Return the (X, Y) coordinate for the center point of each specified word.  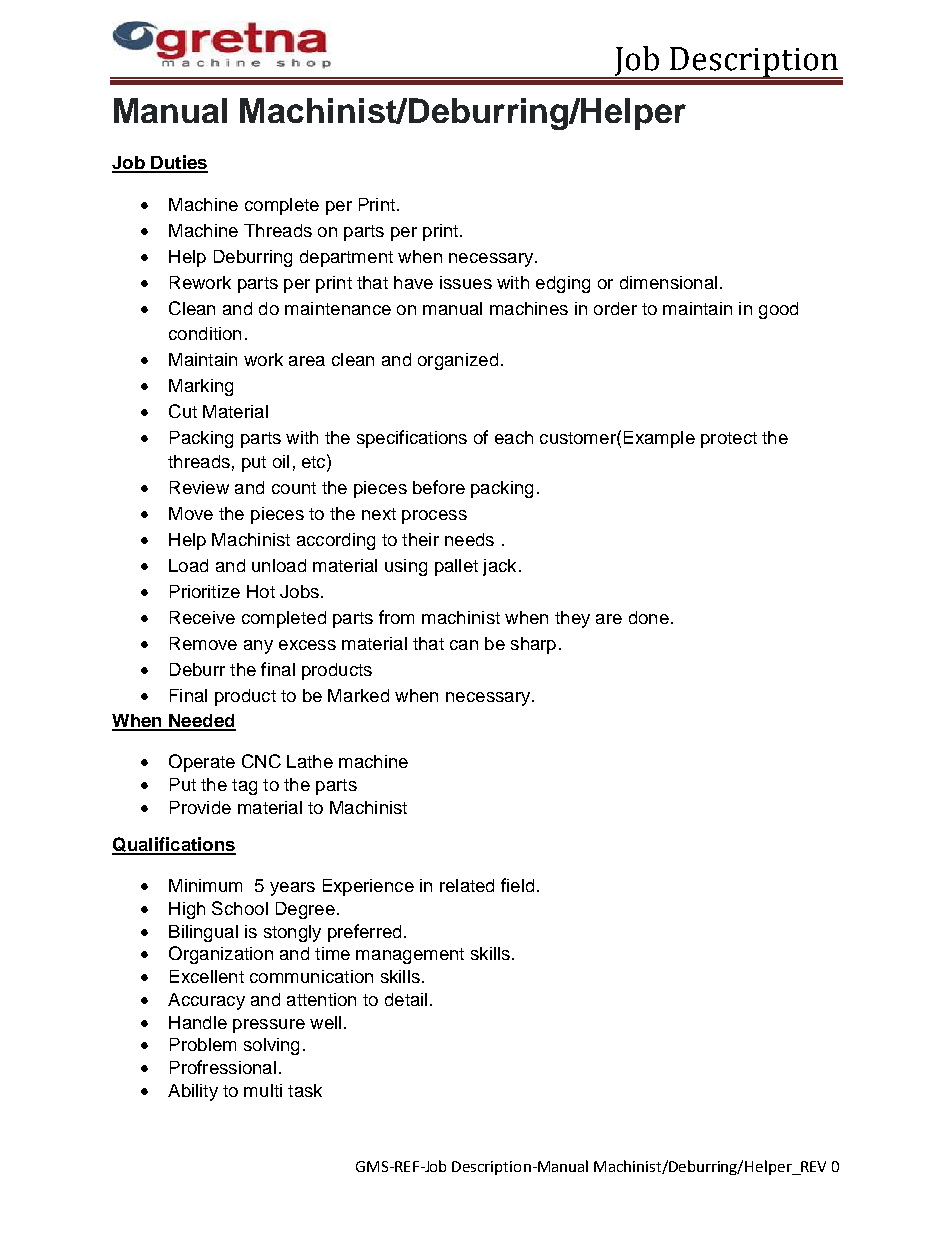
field (517, 885)
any (258, 647)
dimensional (668, 282)
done (649, 617)
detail (406, 999)
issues (466, 282)
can (464, 645)
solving (271, 1046)
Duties (178, 163)
